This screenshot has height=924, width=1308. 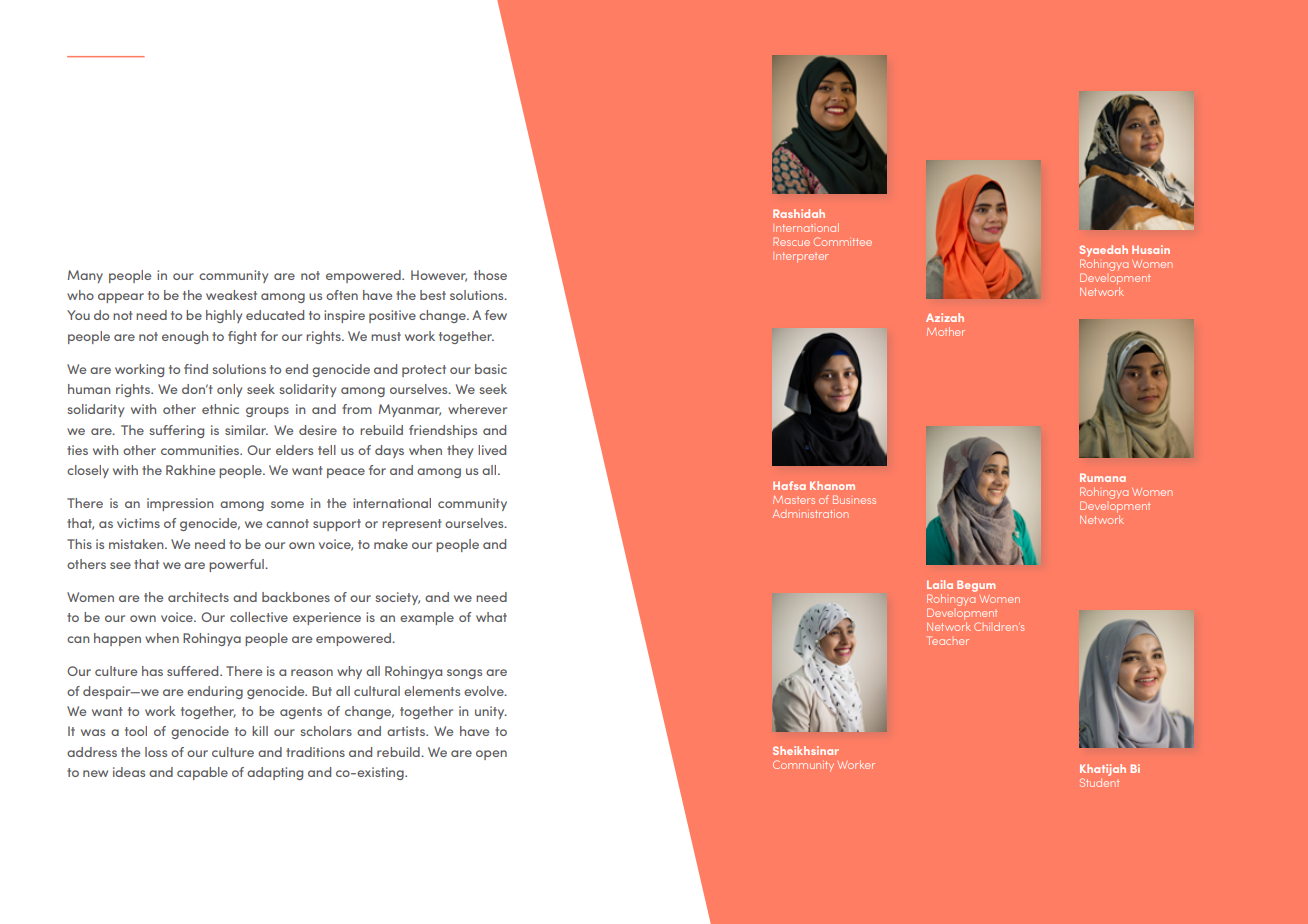 What do you see at coordinates (202, 773) in the screenshot?
I see `capable` at bounding box center [202, 773].
